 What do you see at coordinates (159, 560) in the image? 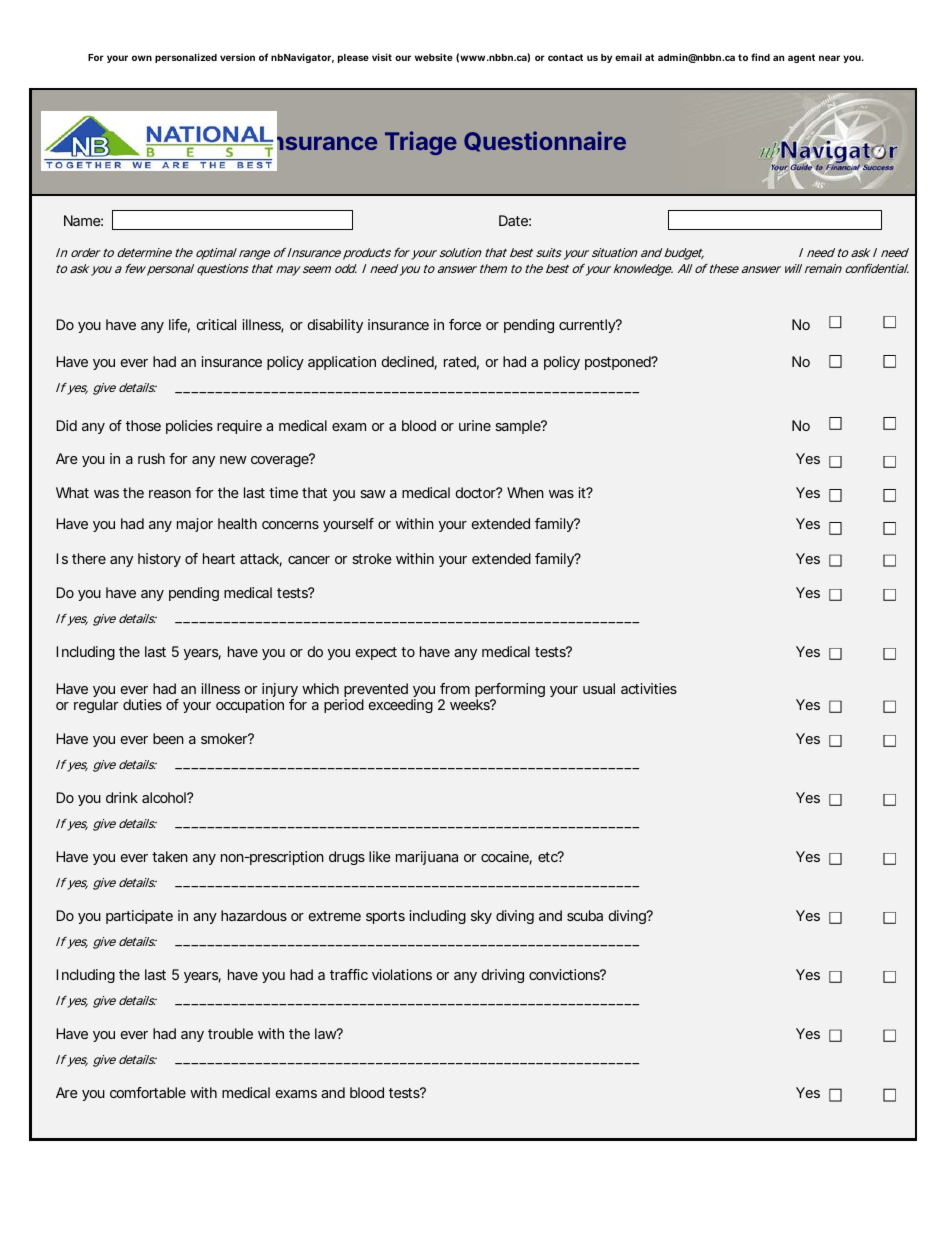
I see `history` at bounding box center [159, 560].
